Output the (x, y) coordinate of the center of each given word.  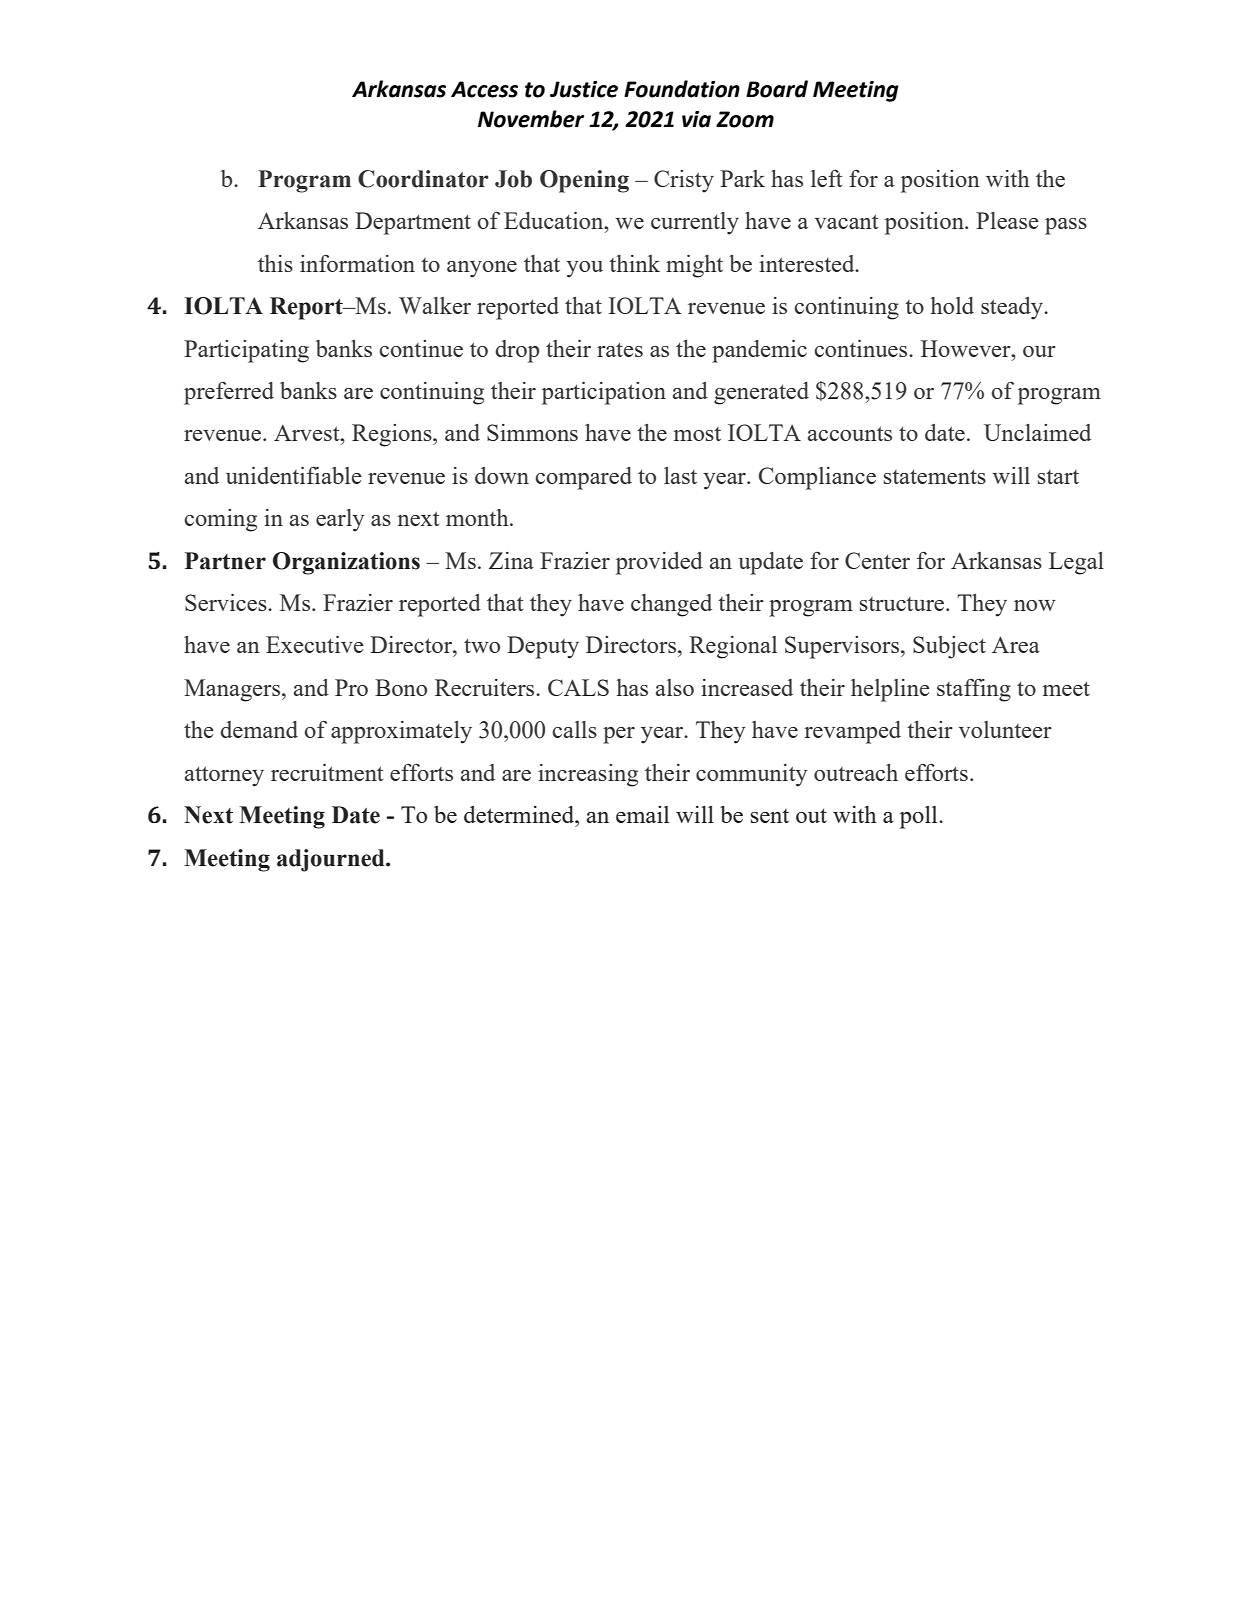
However (967, 348)
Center (877, 560)
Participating (246, 351)
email (642, 814)
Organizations (346, 563)
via (696, 119)
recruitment (327, 772)
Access (484, 89)
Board (777, 89)
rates (620, 349)
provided (659, 563)
